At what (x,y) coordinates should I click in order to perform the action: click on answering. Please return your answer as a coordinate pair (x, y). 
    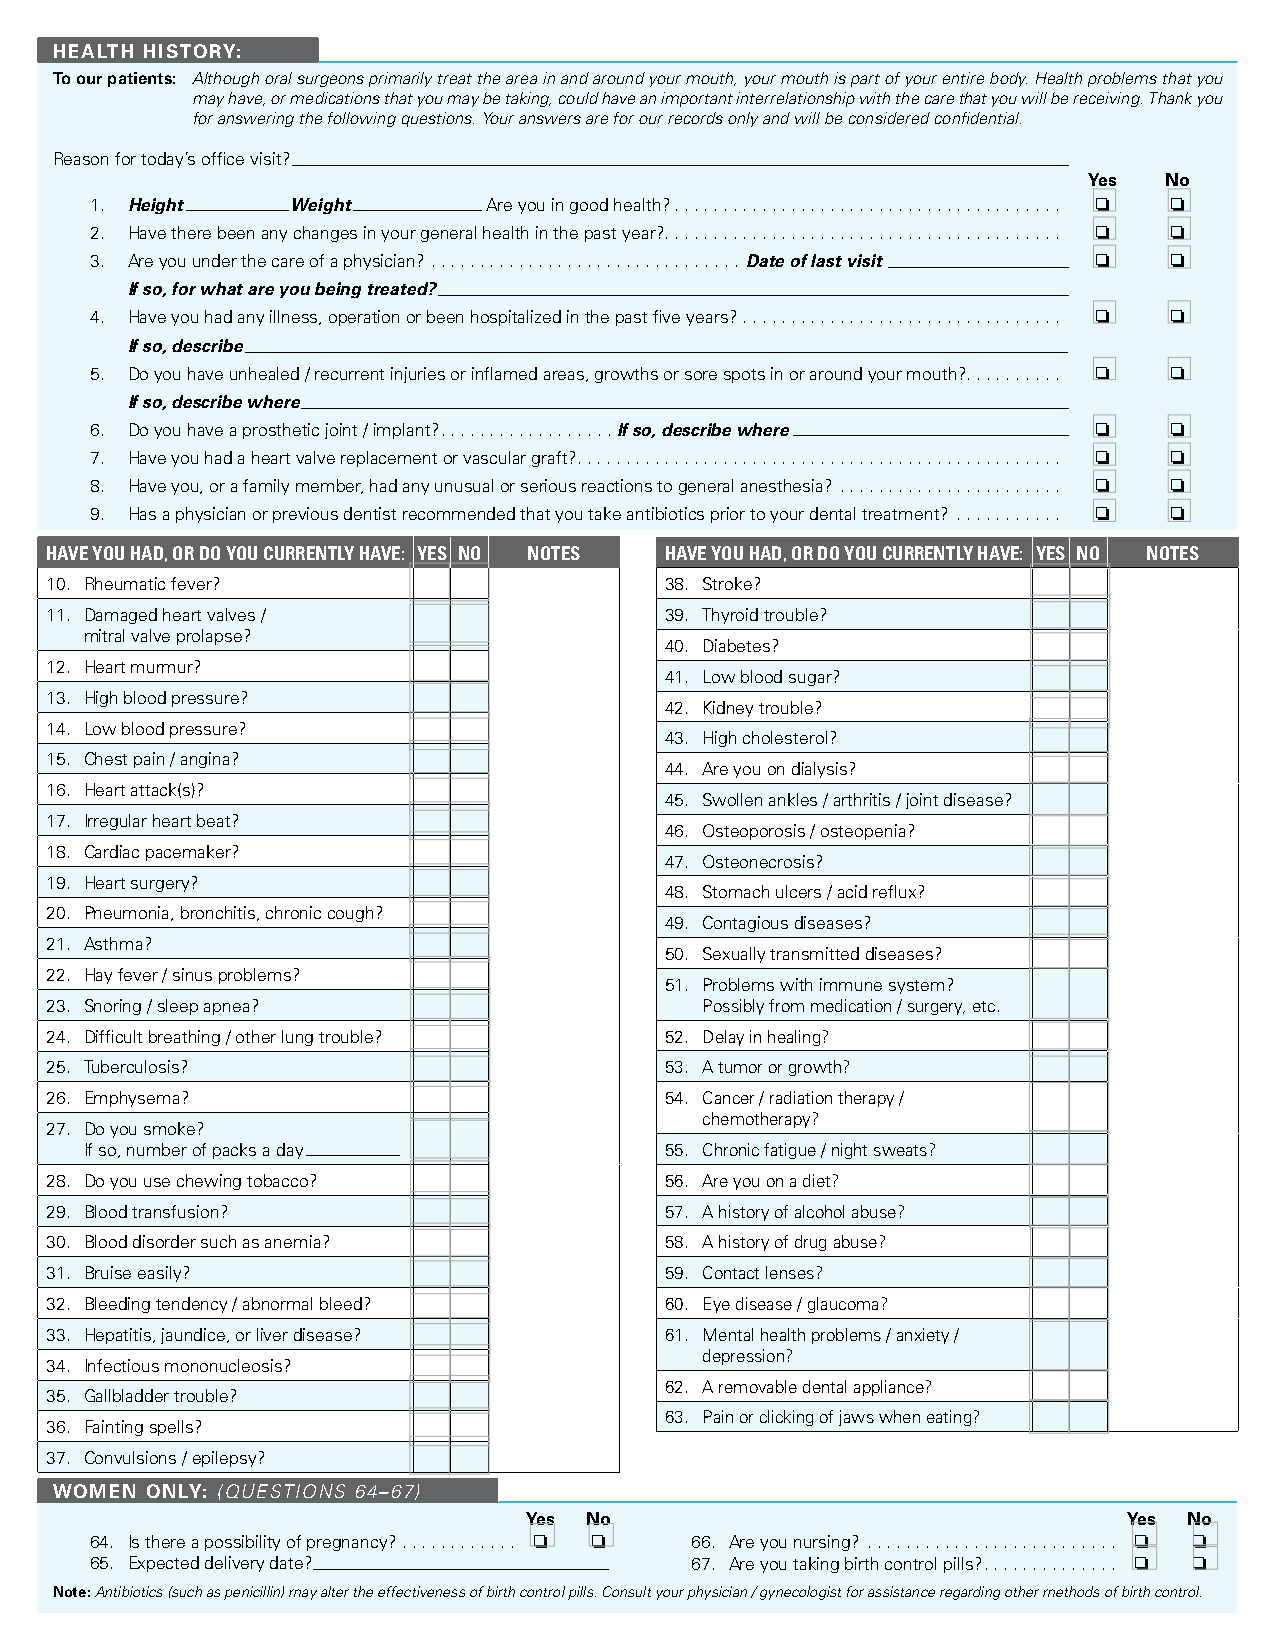
    Looking at the image, I should click on (256, 119).
